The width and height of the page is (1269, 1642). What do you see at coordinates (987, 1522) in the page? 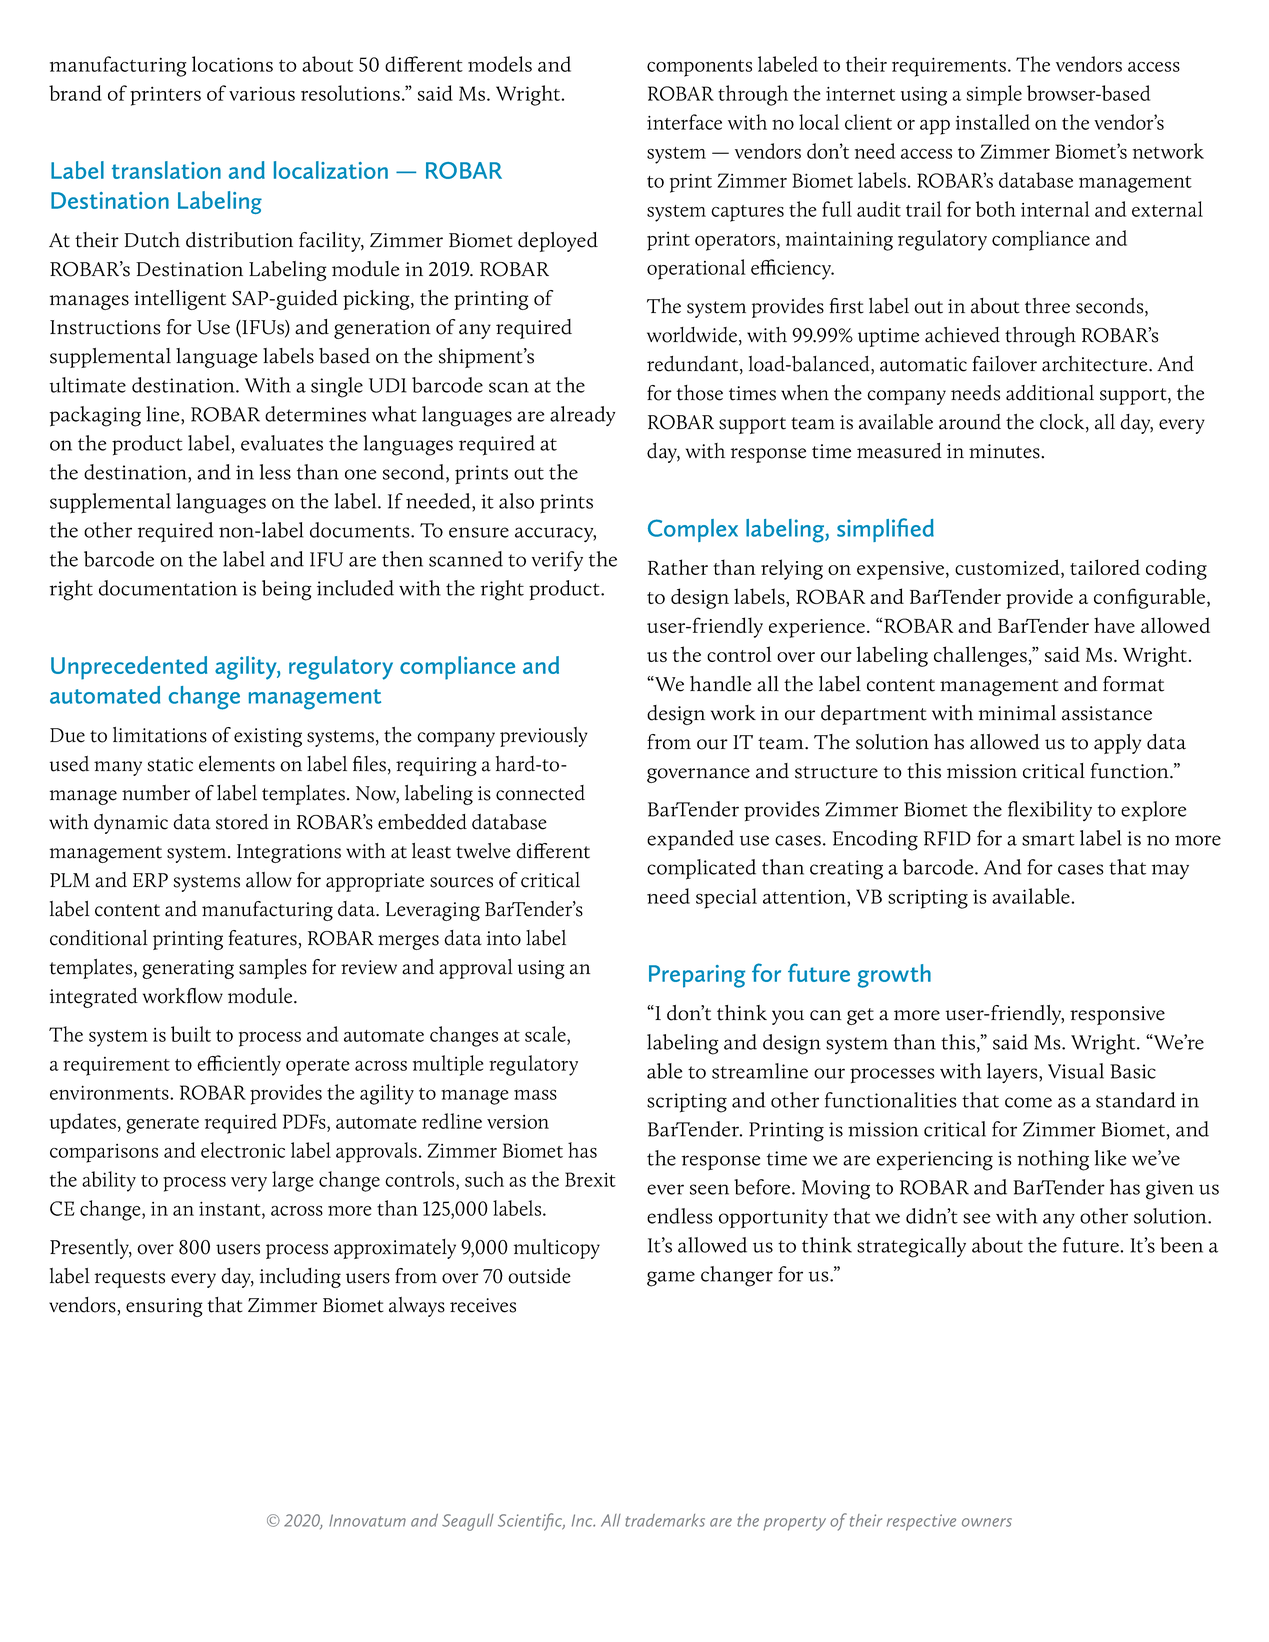
I see `owners` at bounding box center [987, 1522].
